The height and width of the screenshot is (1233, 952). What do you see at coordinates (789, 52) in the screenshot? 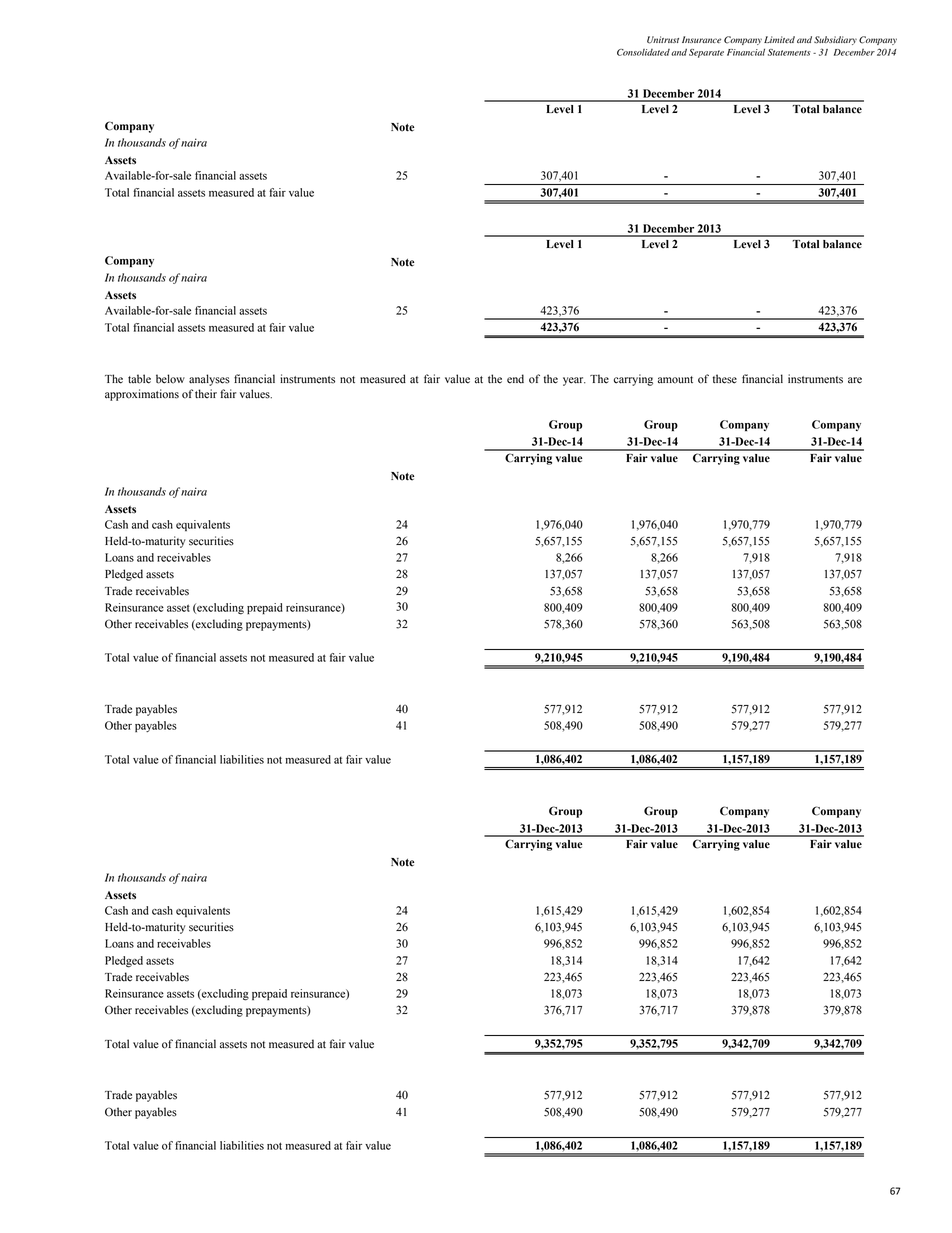
I see `Statements` at bounding box center [789, 52].
